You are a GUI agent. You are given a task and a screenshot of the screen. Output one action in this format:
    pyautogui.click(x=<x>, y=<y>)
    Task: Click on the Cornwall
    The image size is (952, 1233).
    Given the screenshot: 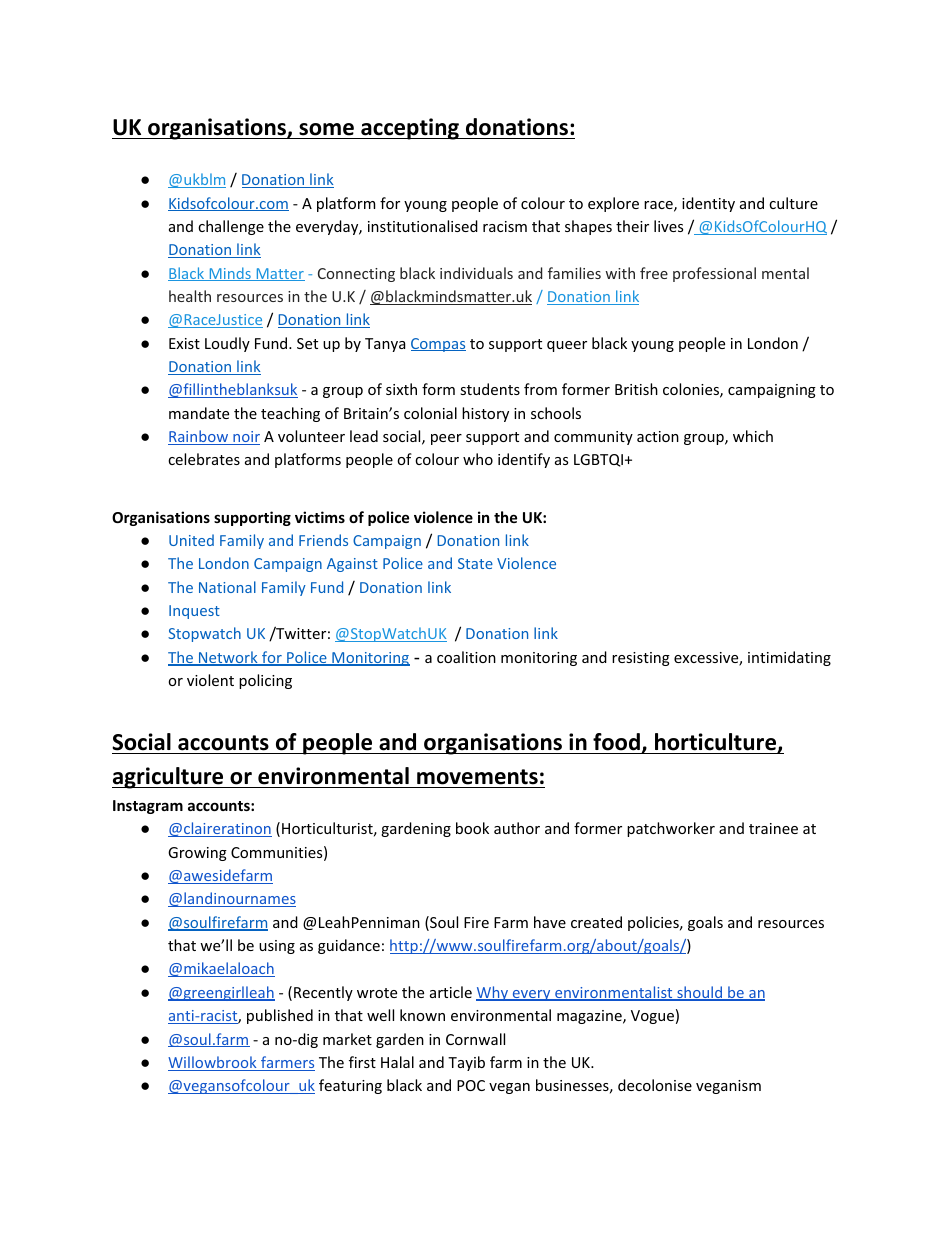 What is the action you would take?
    pyautogui.click(x=475, y=1039)
